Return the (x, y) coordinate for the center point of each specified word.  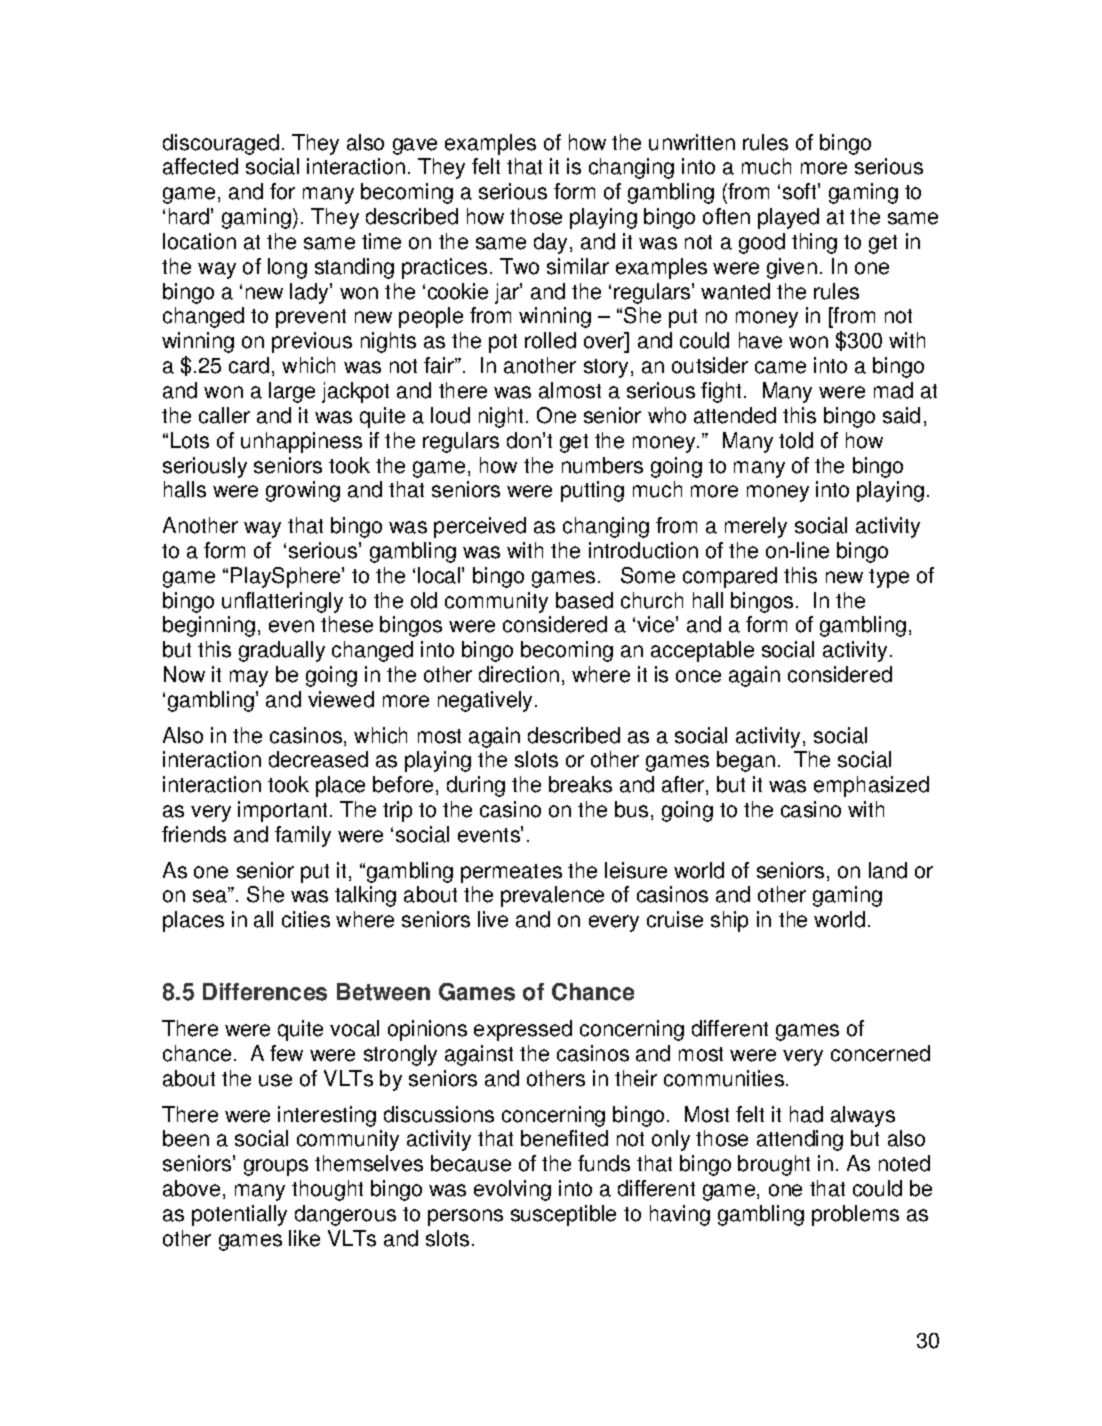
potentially (239, 1215)
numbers (602, 465)
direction (519, 674)
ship (729, 921)
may (249, 678)
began (746, 761)
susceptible (563, 1215)
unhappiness (301, 442)
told (796, 440)
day (550, 243)
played (788, 218)
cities (306, 919)
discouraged (221, 144)
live (493, 919)
